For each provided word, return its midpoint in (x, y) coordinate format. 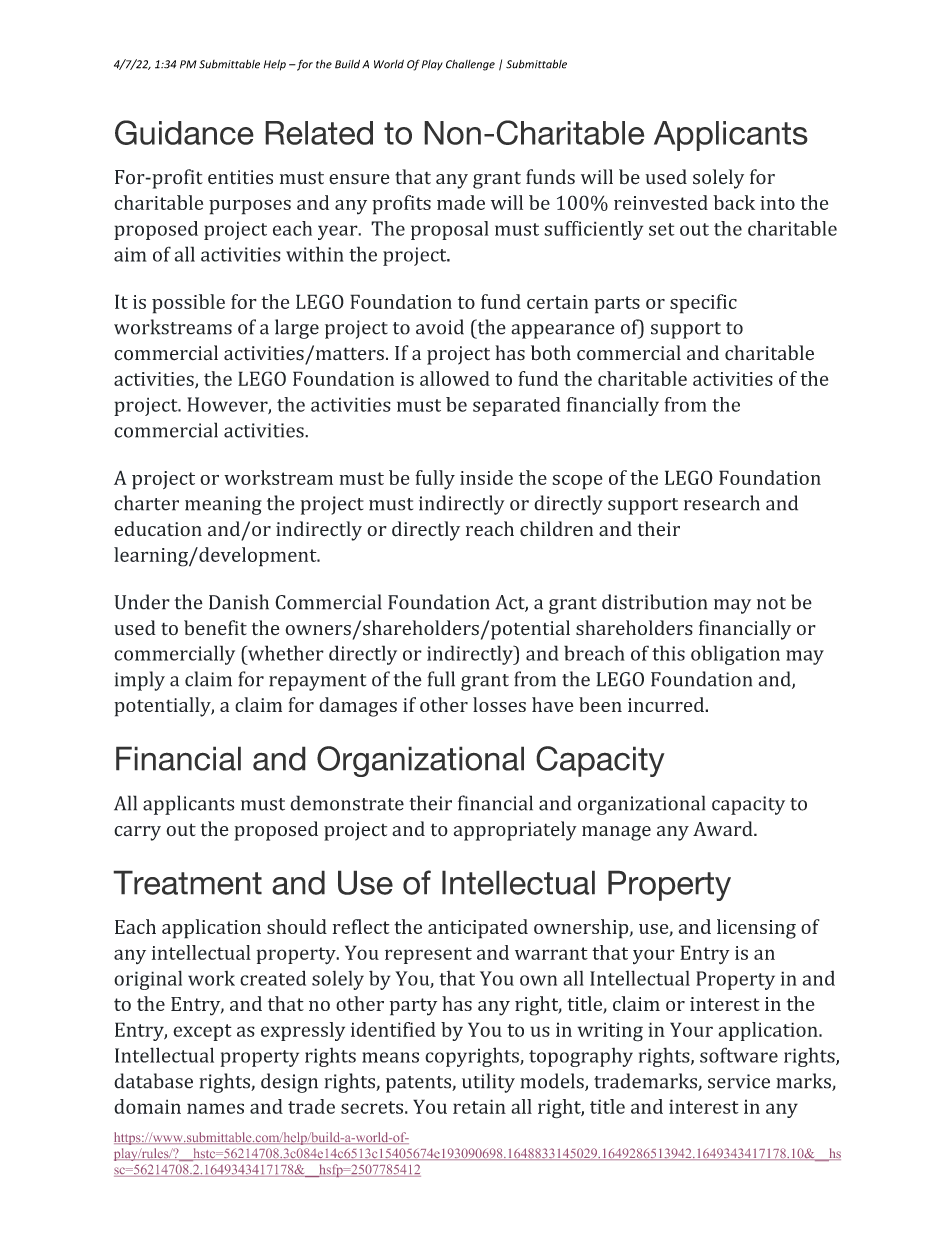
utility (488, 1083)
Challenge (470, 65)
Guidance (184, 132)
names (215, 1108)
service (739, 1081)
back (734, 202)
